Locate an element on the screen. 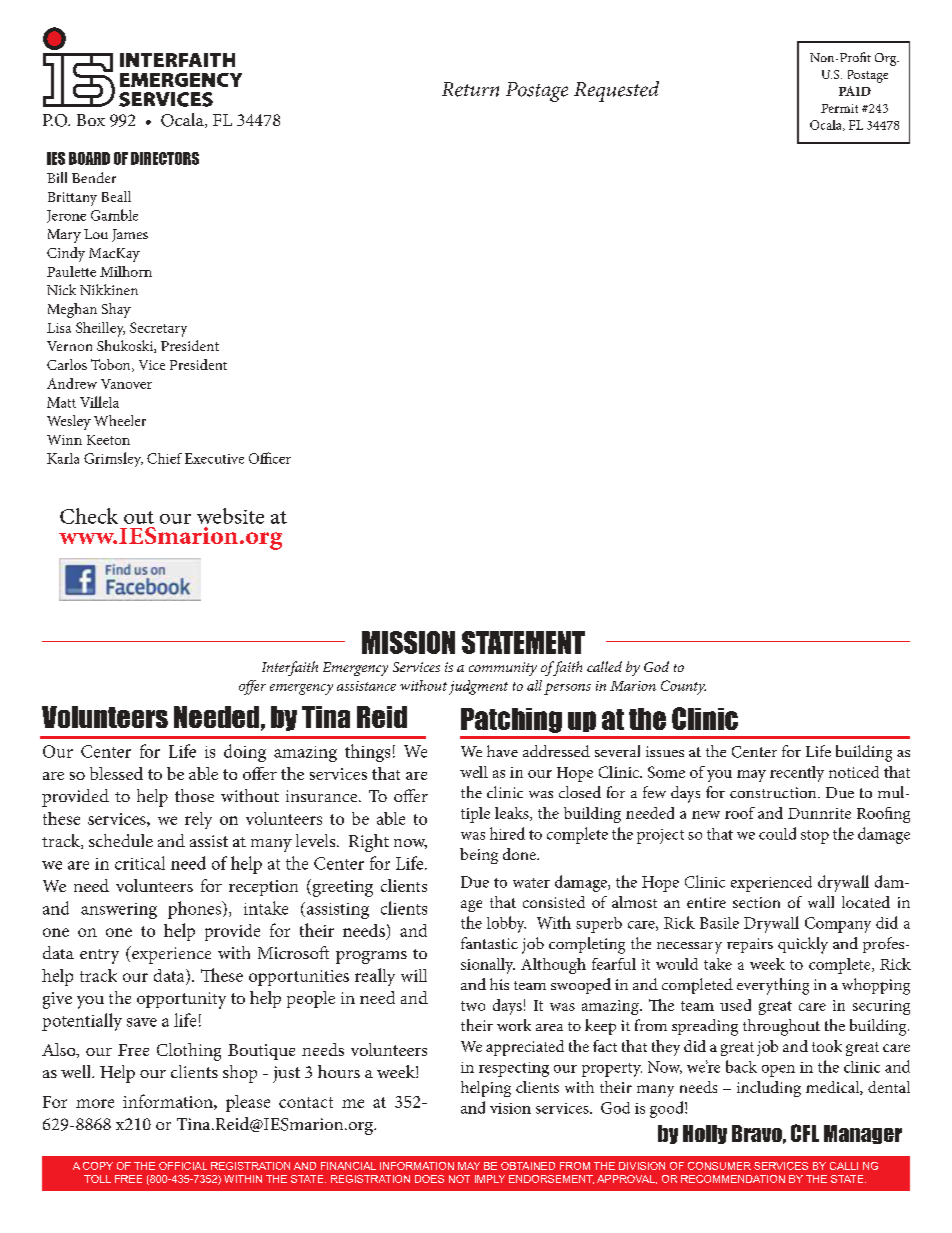  Check is located at coordinates (89, 516).
